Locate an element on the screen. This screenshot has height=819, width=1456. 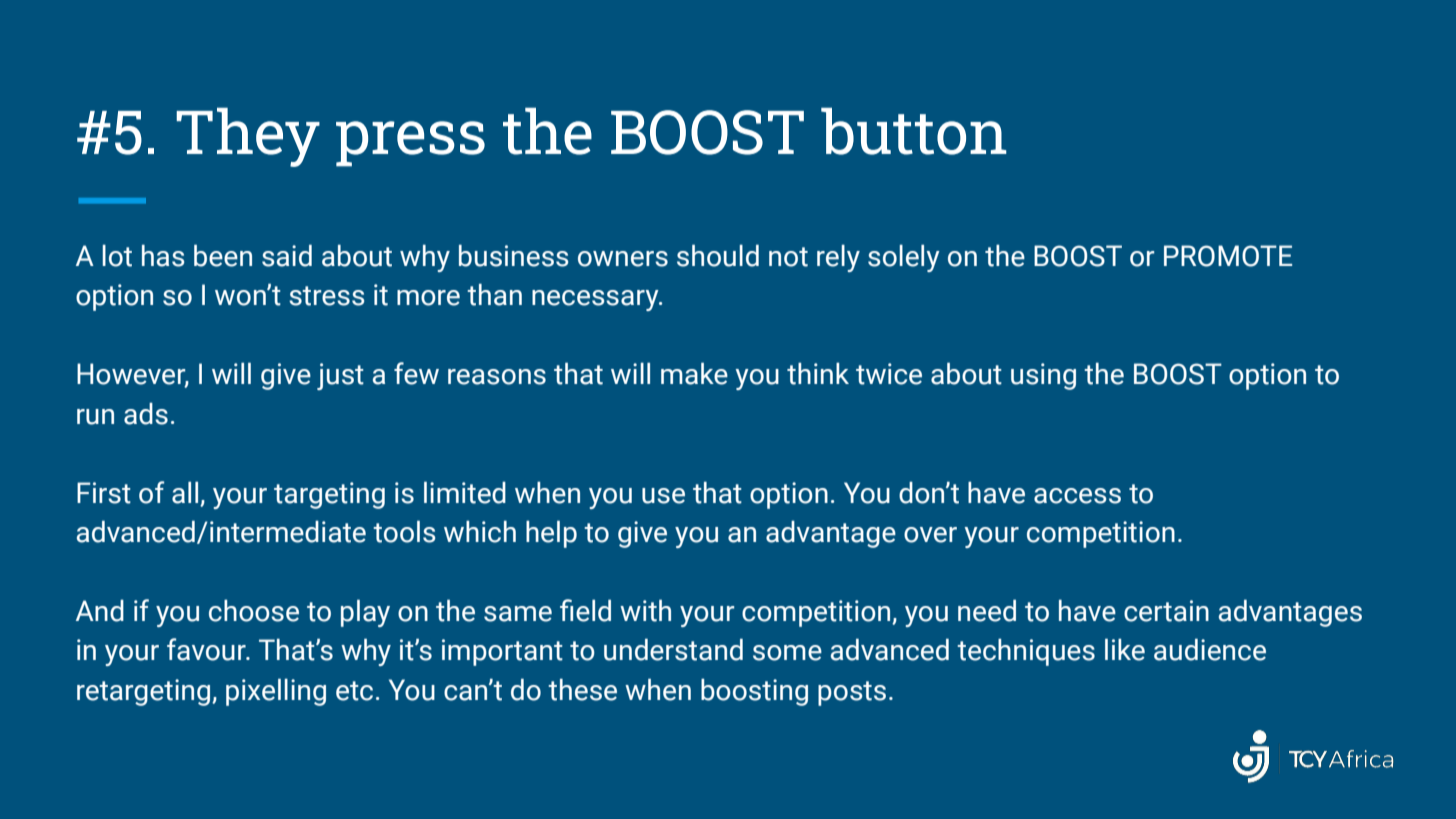
access is located at coordinates (1077, 496).
